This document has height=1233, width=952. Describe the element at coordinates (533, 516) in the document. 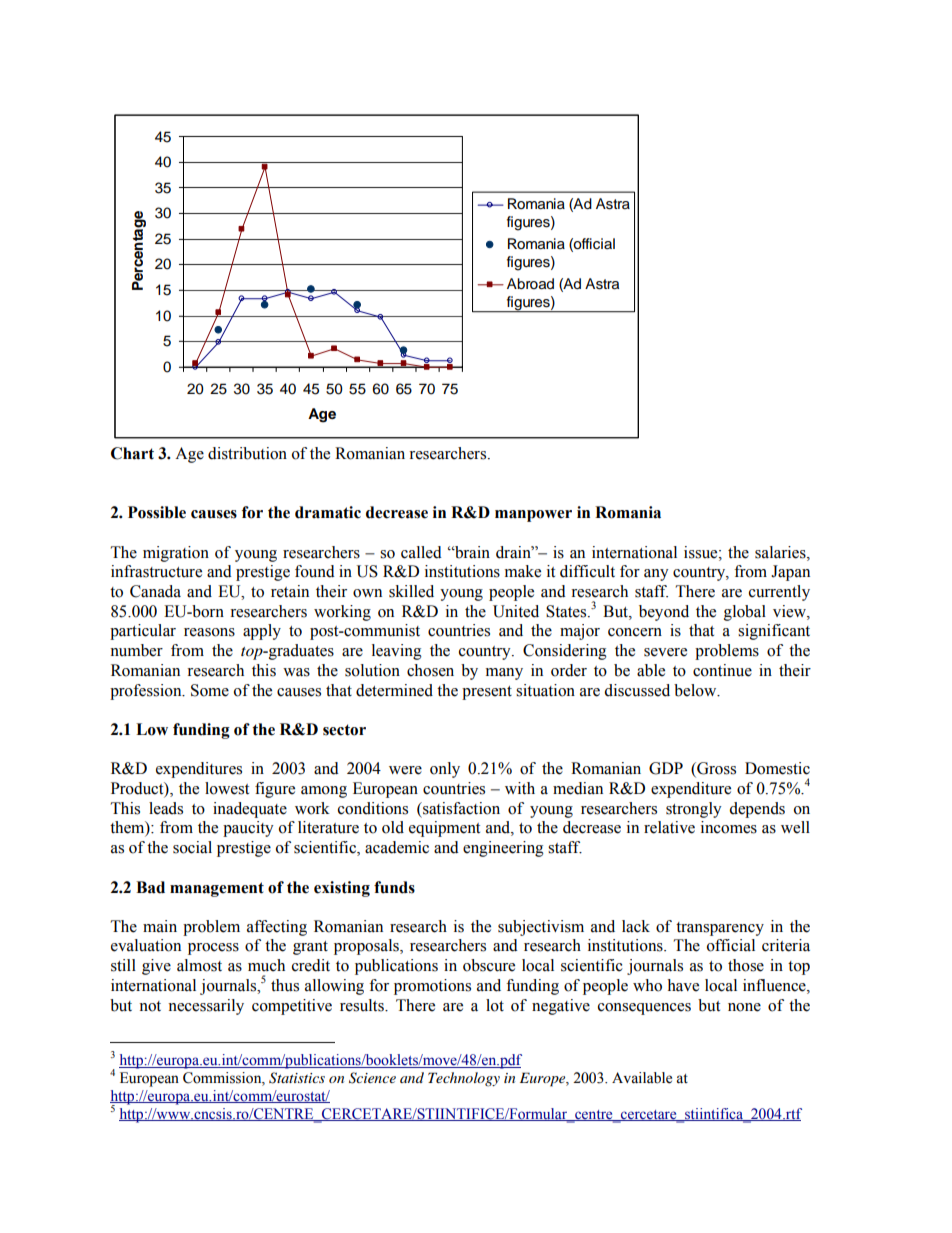

I see `manpower` at that location.
